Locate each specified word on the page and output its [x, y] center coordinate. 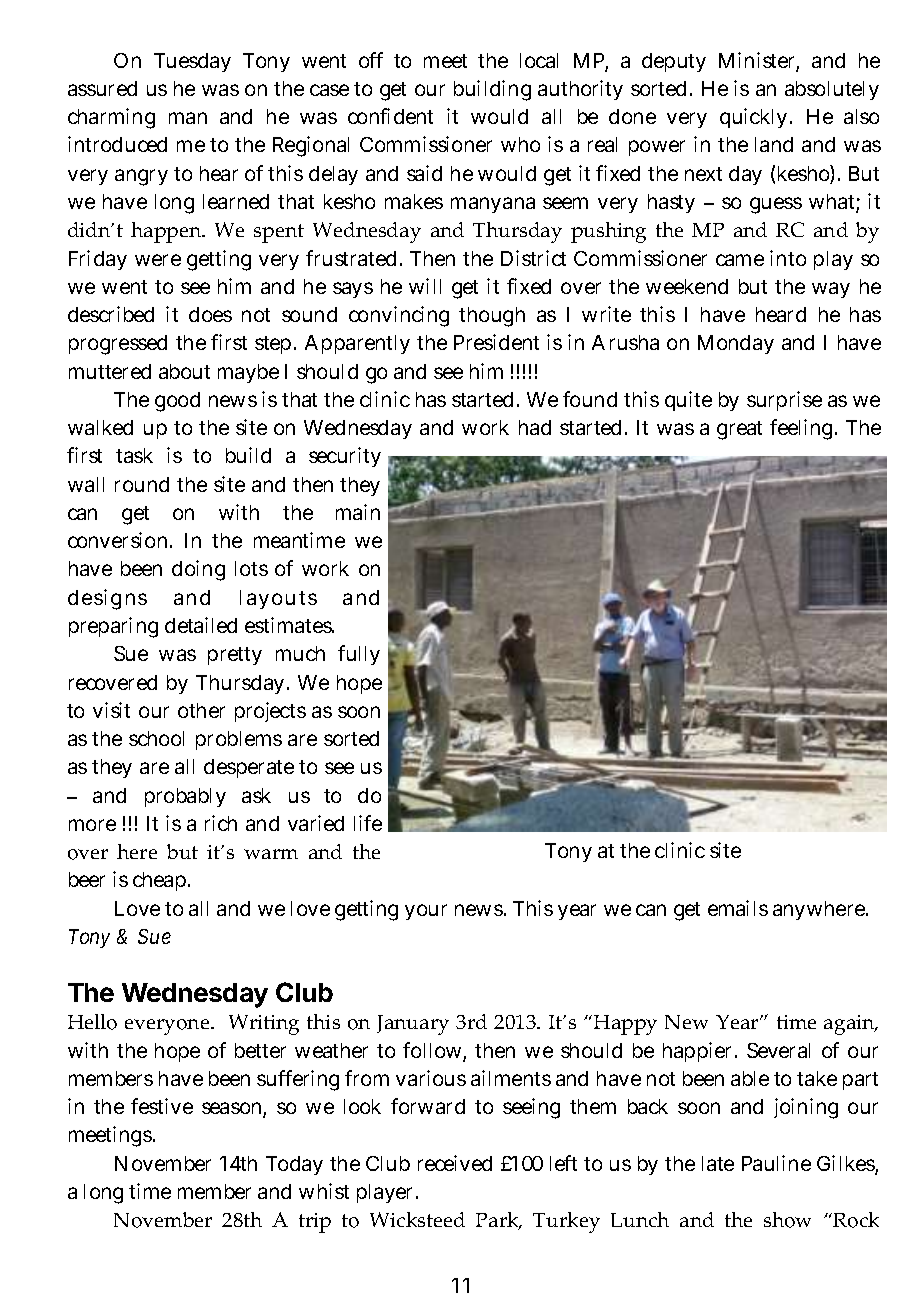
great [739, 430]
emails [738, 908]
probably [185, 797]
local [539, 60]
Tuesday [192, 62]
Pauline [776, 1163]
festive [162, 1106]
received [455, 1163]
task [134, 455]
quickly [753, 118]
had [535, 427]
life [368, 823]
